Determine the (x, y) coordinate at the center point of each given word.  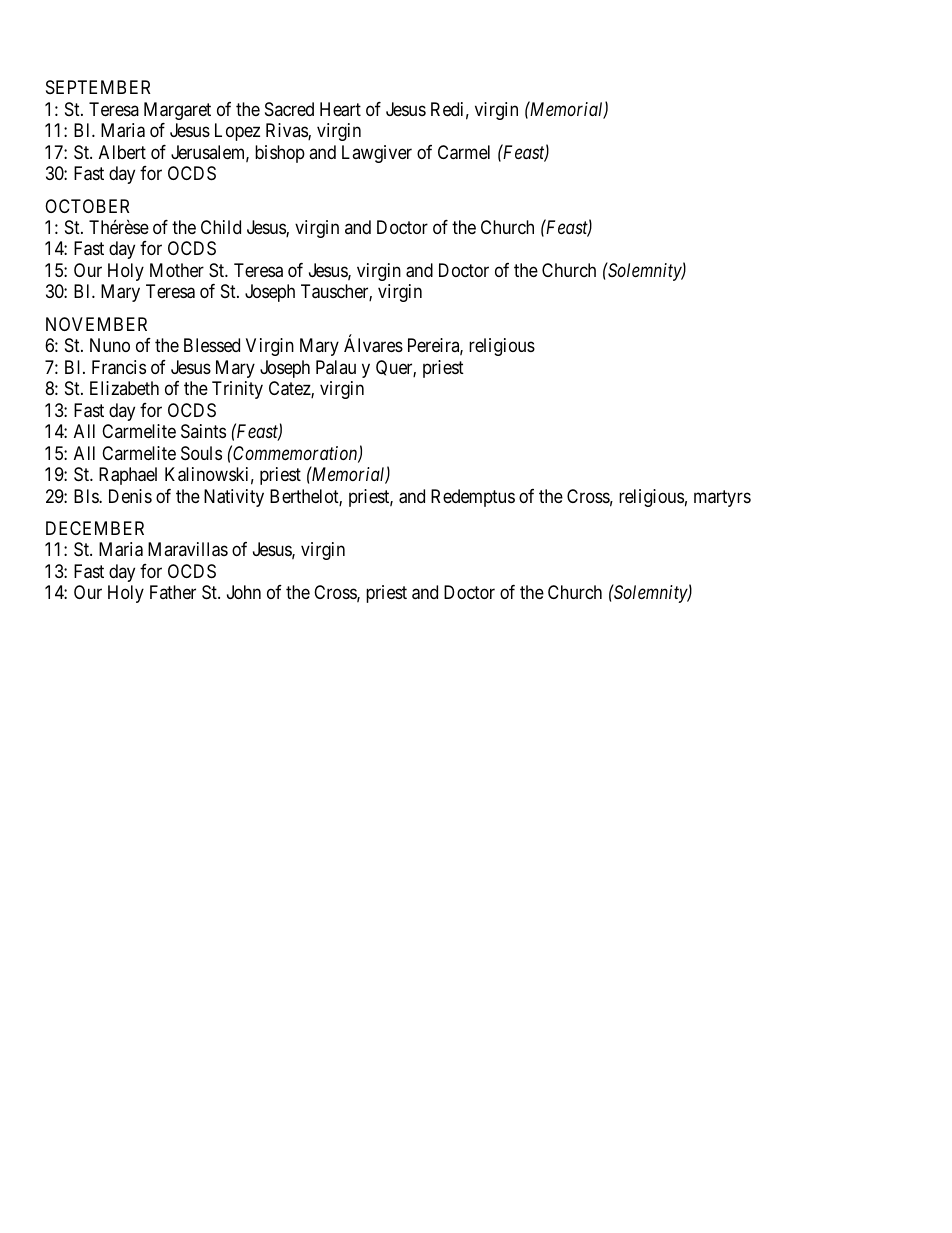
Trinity (237, 390)
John (244, 592)
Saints (203, 431)
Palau (336, 367)
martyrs (722, 498)
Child (221, 227)
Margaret (177, 111)
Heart (340, 109)
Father (173, 592)
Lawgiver (377, 154)
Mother (177, 270)
